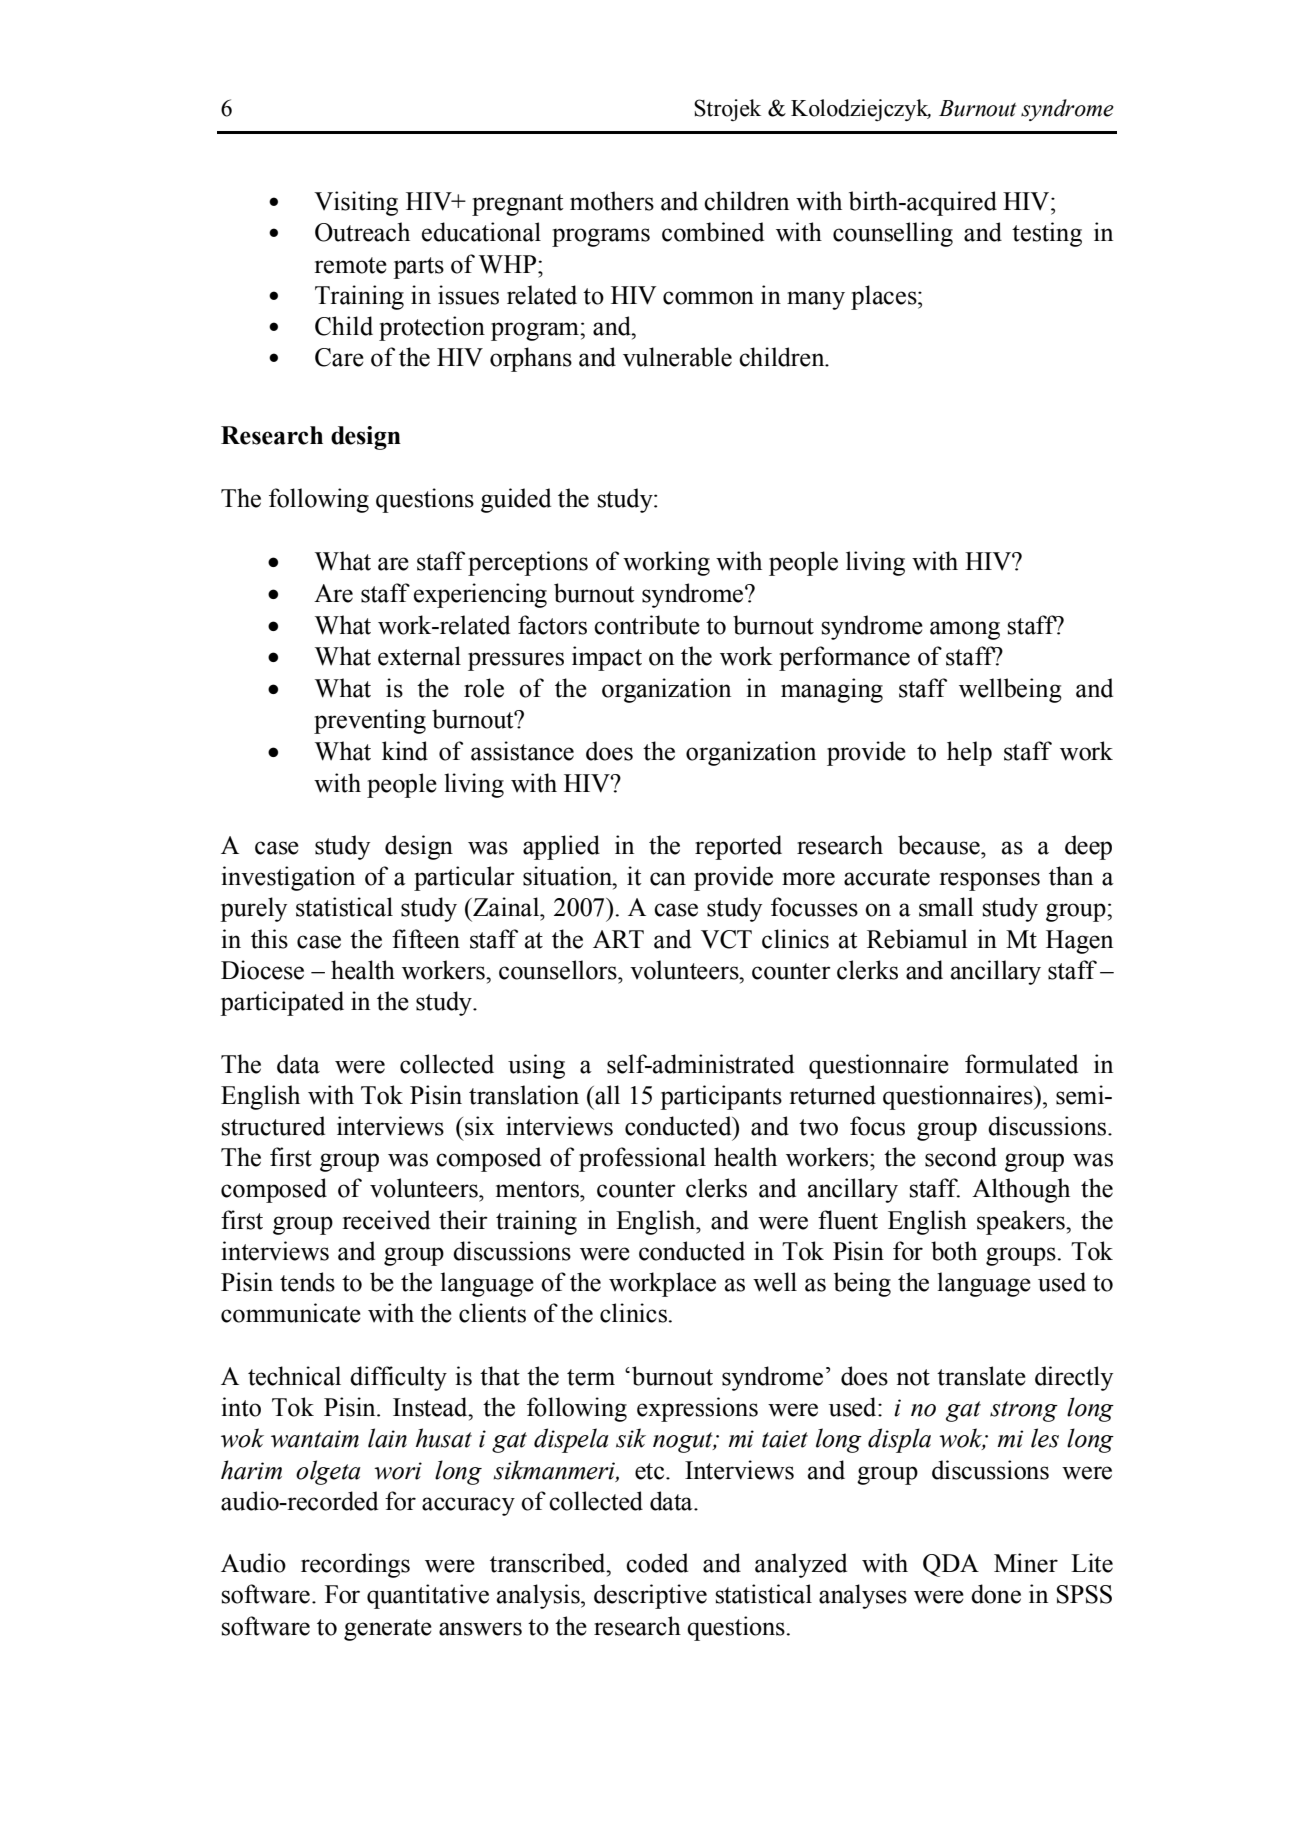  What do you see at coordinates (355, 1565) in the image?
I see `recordings` at bounding box center [355, 1565].
